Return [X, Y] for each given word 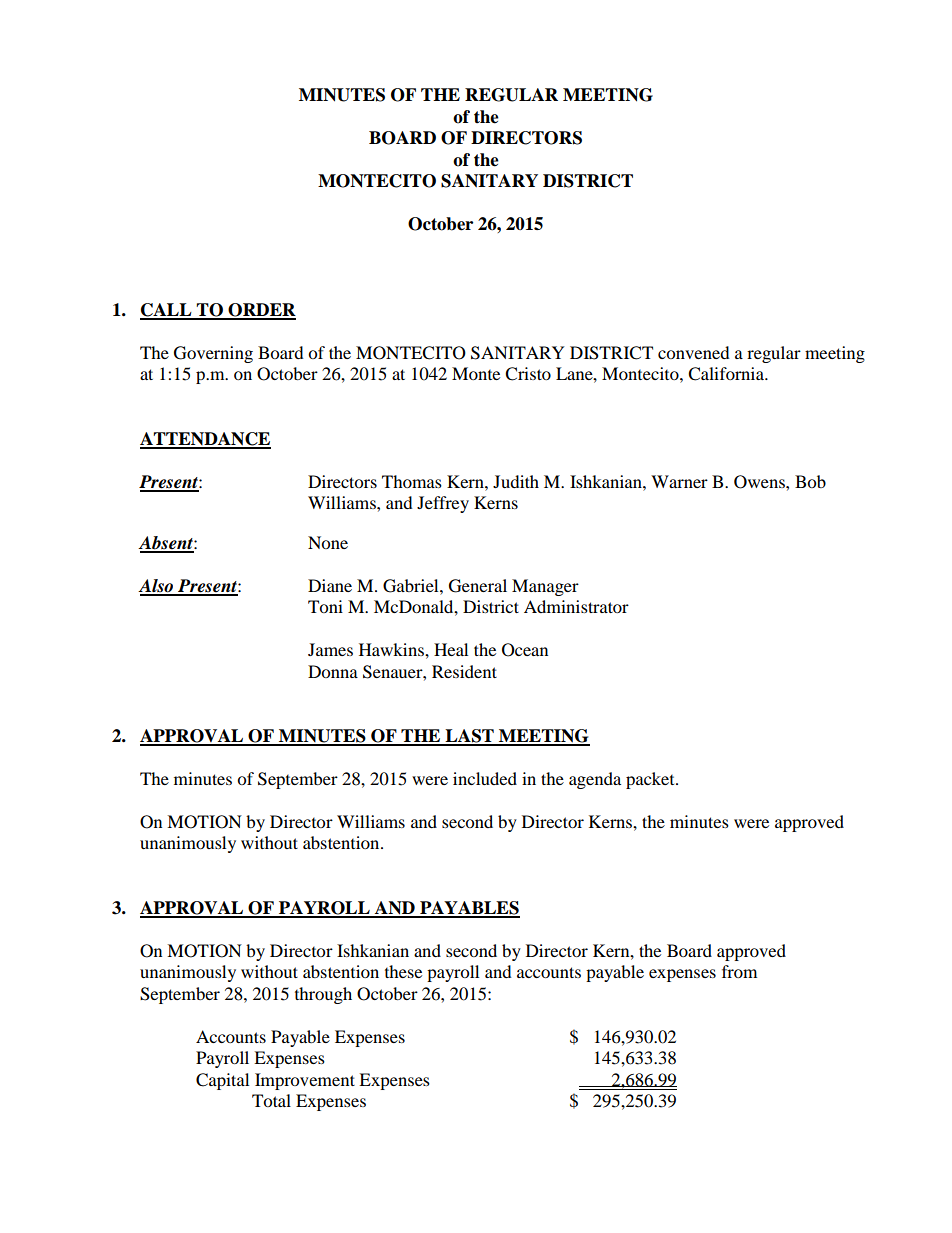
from [739, 971]
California [727, 374]
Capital [222, 1081]
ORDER [261, 311]
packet [651, 780]
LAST [469, 737]
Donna [333, 671]
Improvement [305, 1081]
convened [694, 352]
